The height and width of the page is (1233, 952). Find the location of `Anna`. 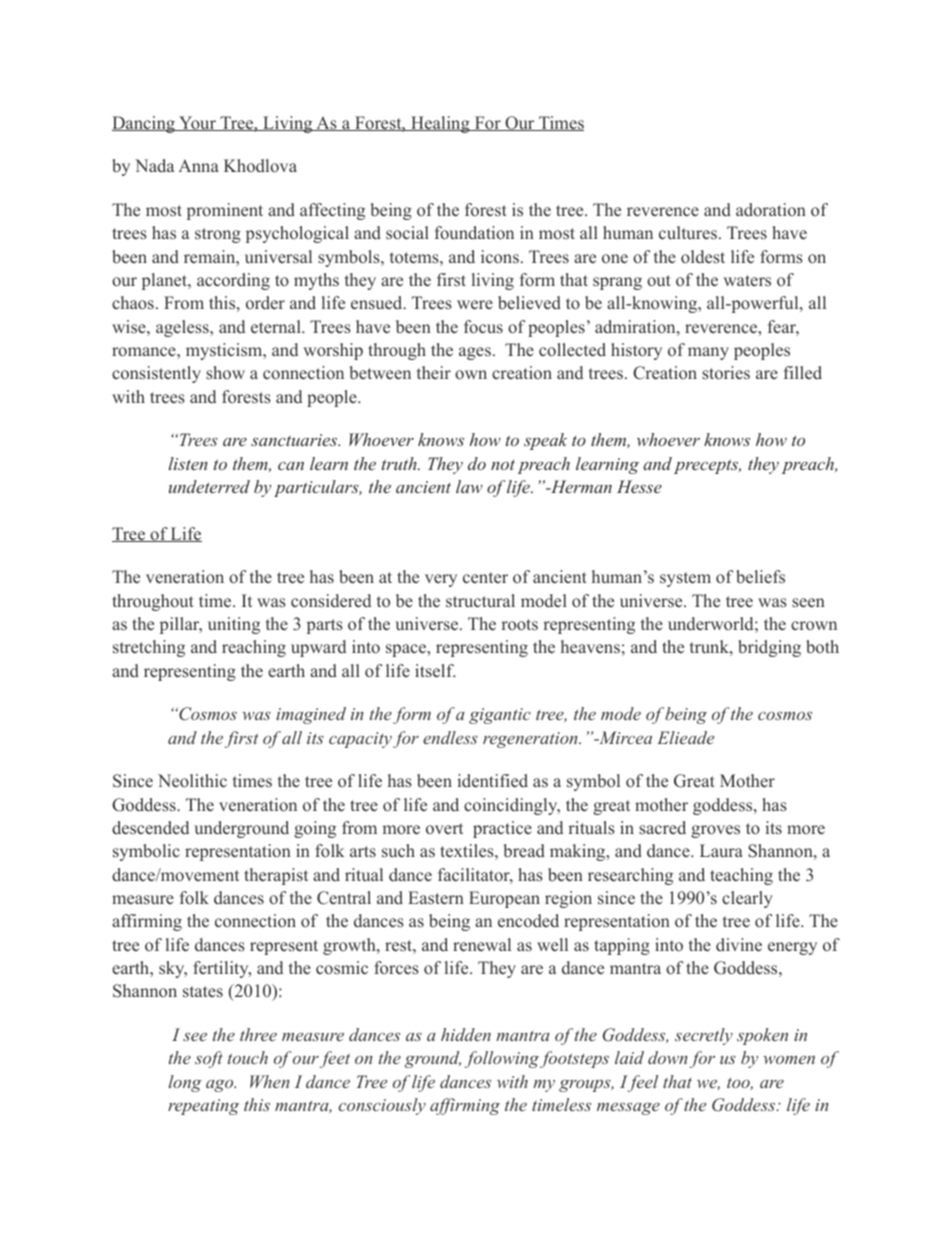

Anna is located at coordinates (198, 165).
